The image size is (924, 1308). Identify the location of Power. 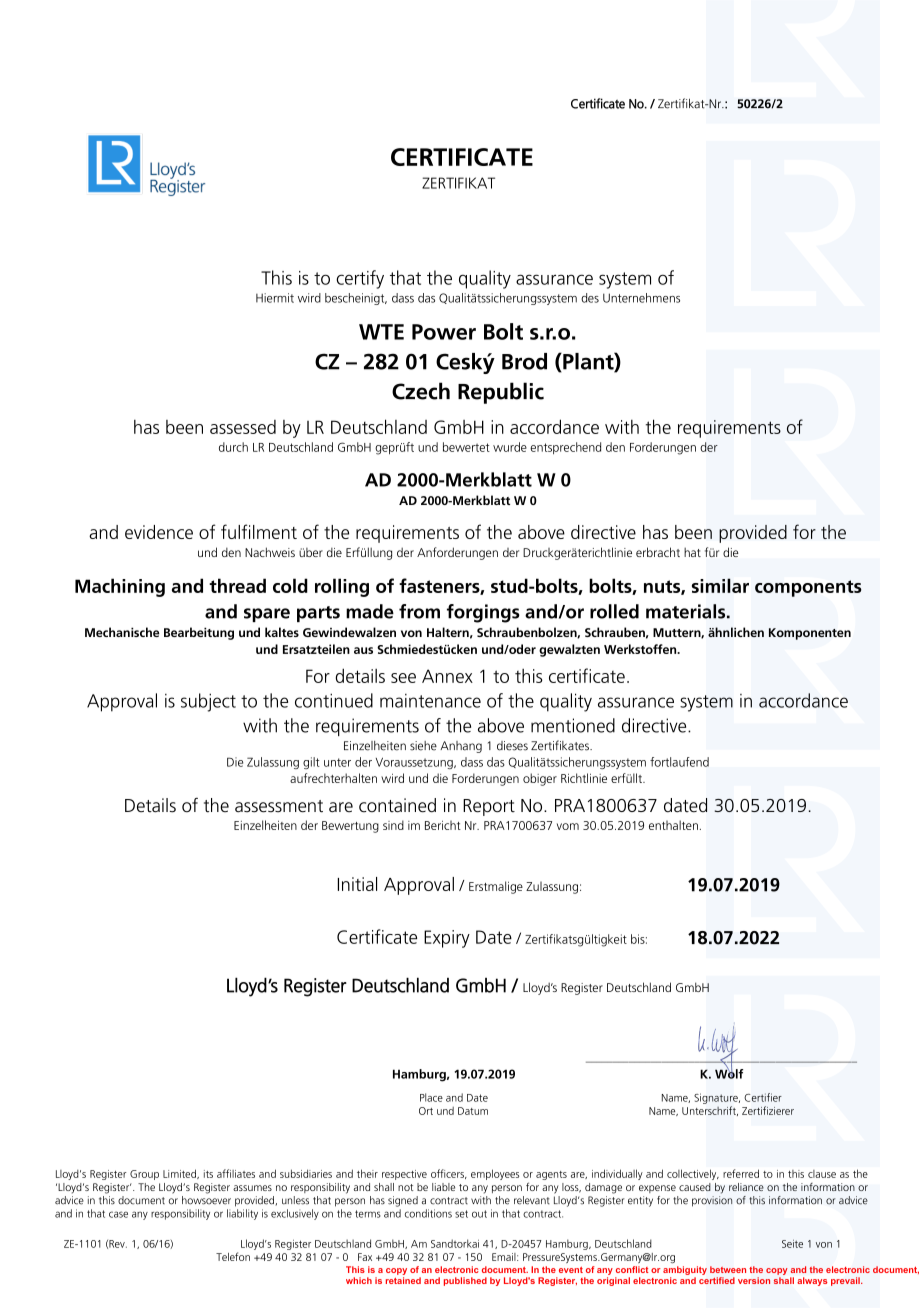
(444, 332).
